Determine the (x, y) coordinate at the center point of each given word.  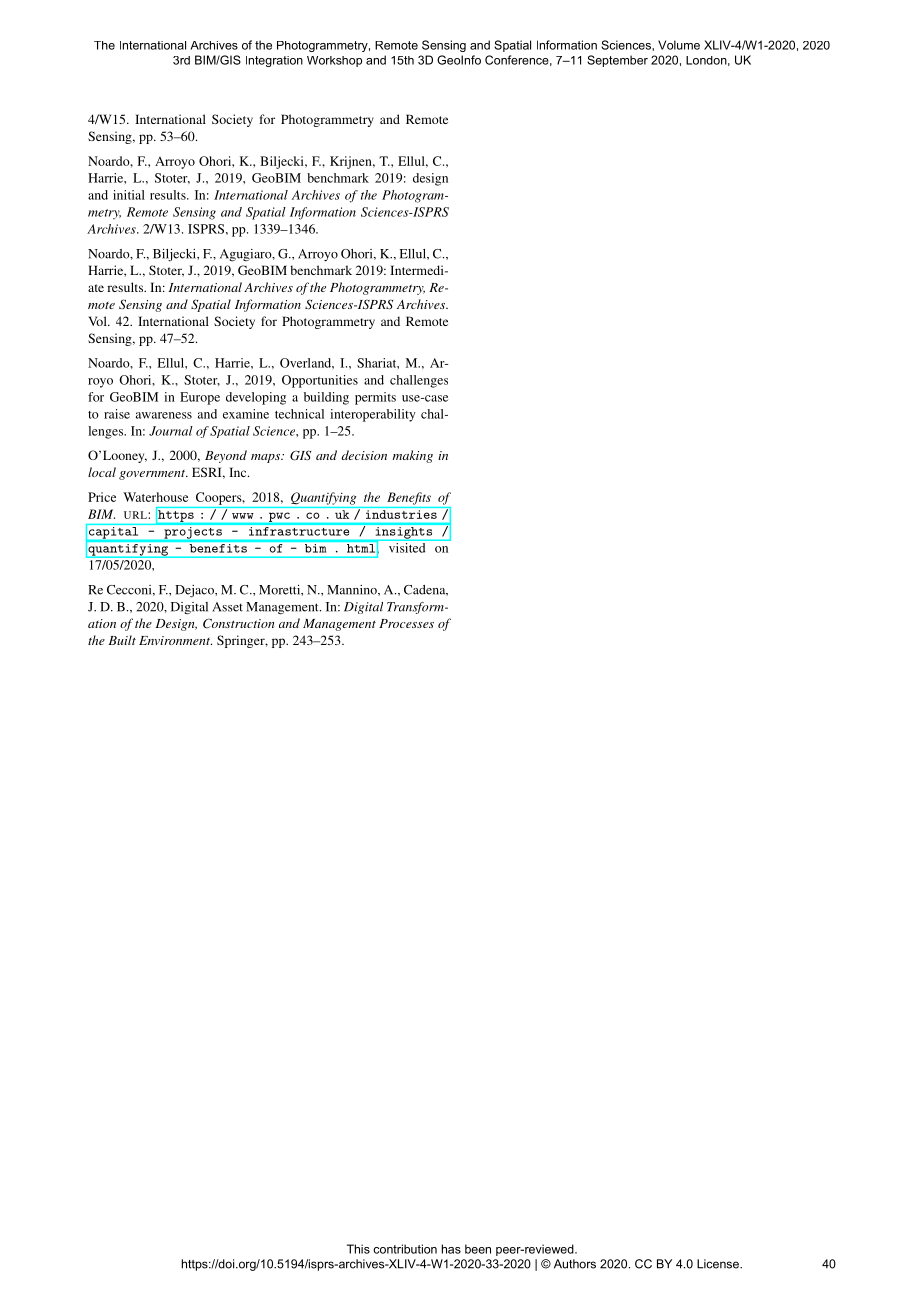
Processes (406, 623)
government (153, 475)
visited (407, 548)
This (358, 1249)
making (412, 456)
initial (129, 195)
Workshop (334, 61)
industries (401, 514)
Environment (175, 640)
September (617, 61)
